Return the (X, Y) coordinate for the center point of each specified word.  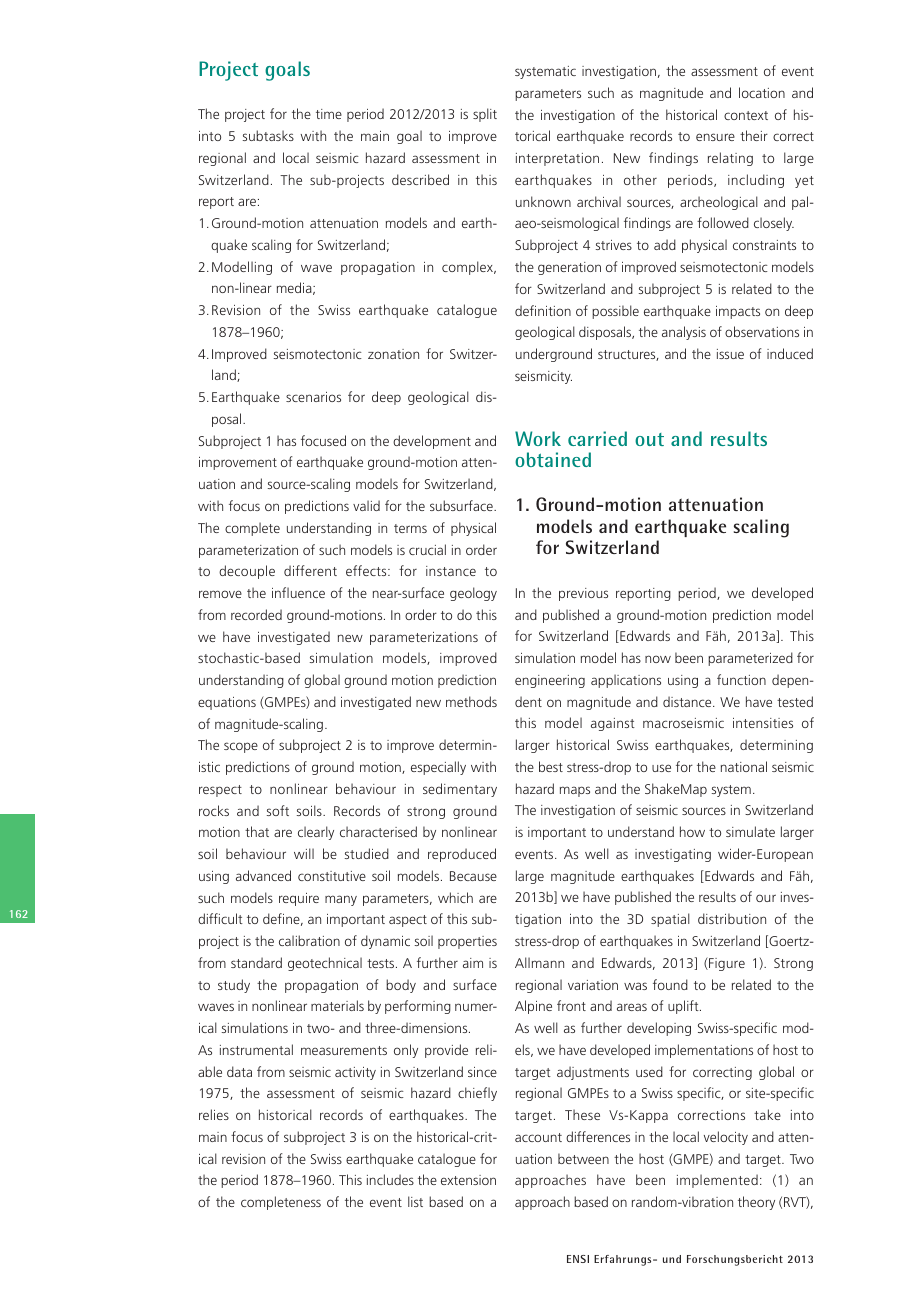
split (485, 115)
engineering (550, 681)
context (746, 115)
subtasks (268, 135)
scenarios (313, 397)
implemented (717, 1181)
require (299, 899)
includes (390, 1179)
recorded (256, 614)
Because (473, 876)
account (538, 1137)
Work (538, 438)
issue (730, 354)
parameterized (750, 659)
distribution (732, 918)
